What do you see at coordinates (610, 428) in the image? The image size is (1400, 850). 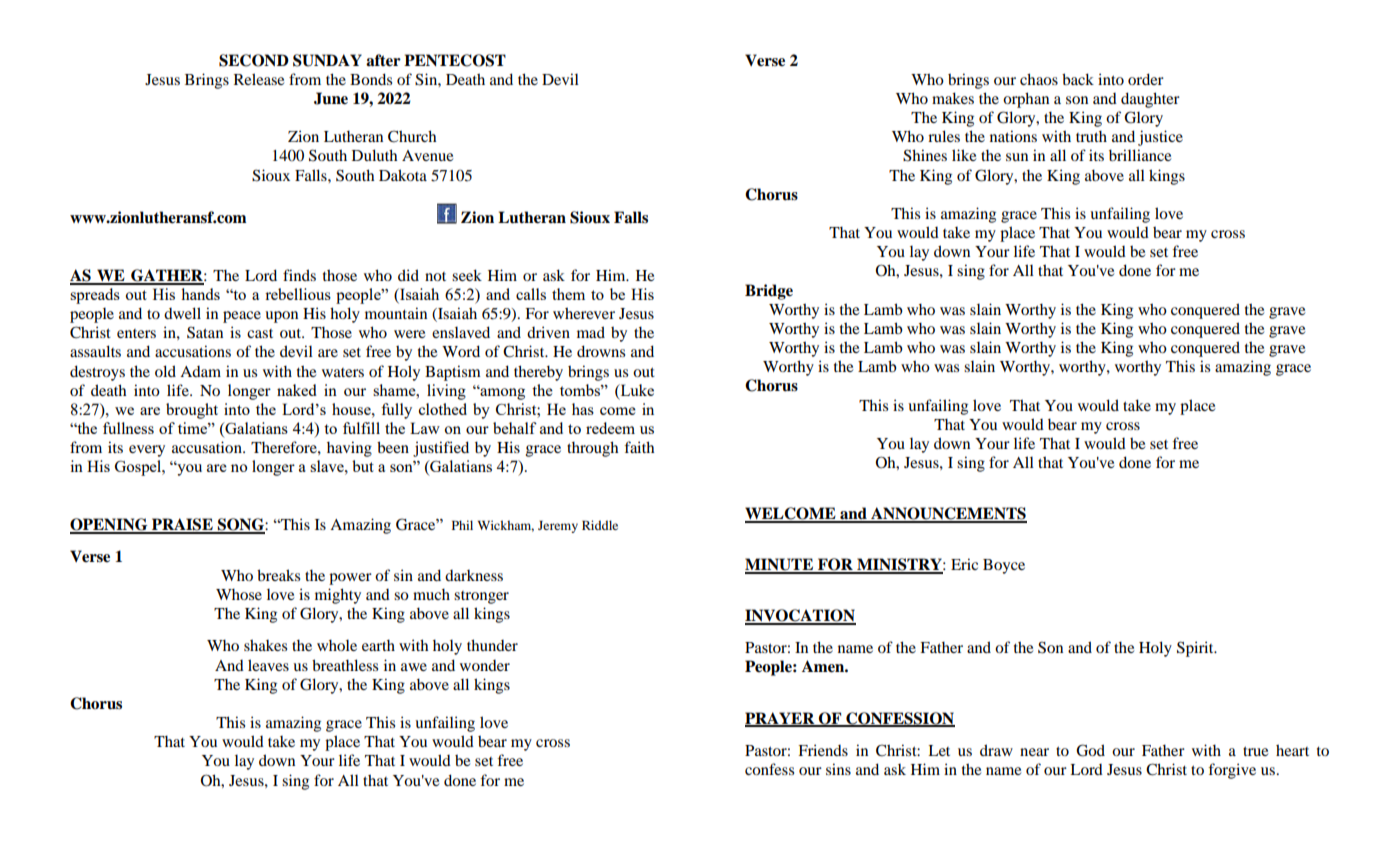 I see `redeem` at bounding box center [610, 428].
